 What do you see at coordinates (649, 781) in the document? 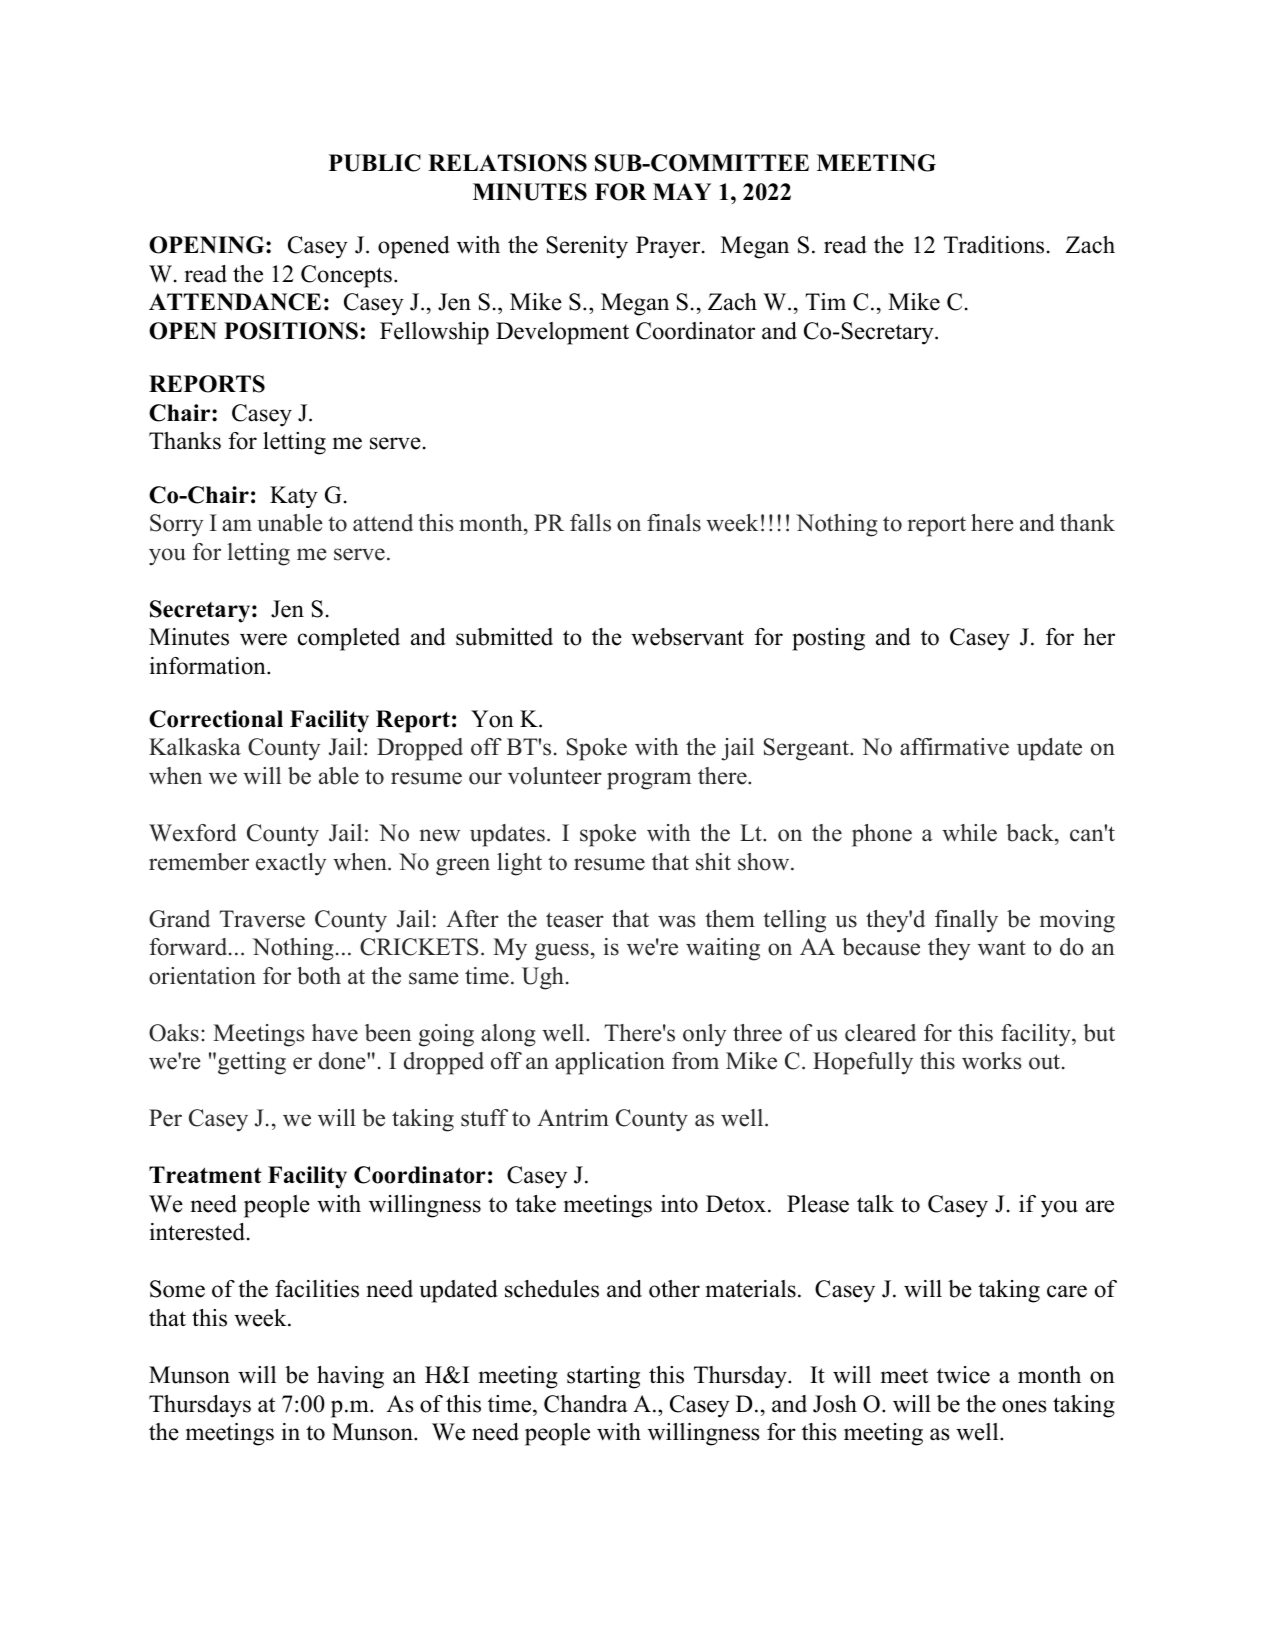
I see `program` at bounding box center [649, 781].
